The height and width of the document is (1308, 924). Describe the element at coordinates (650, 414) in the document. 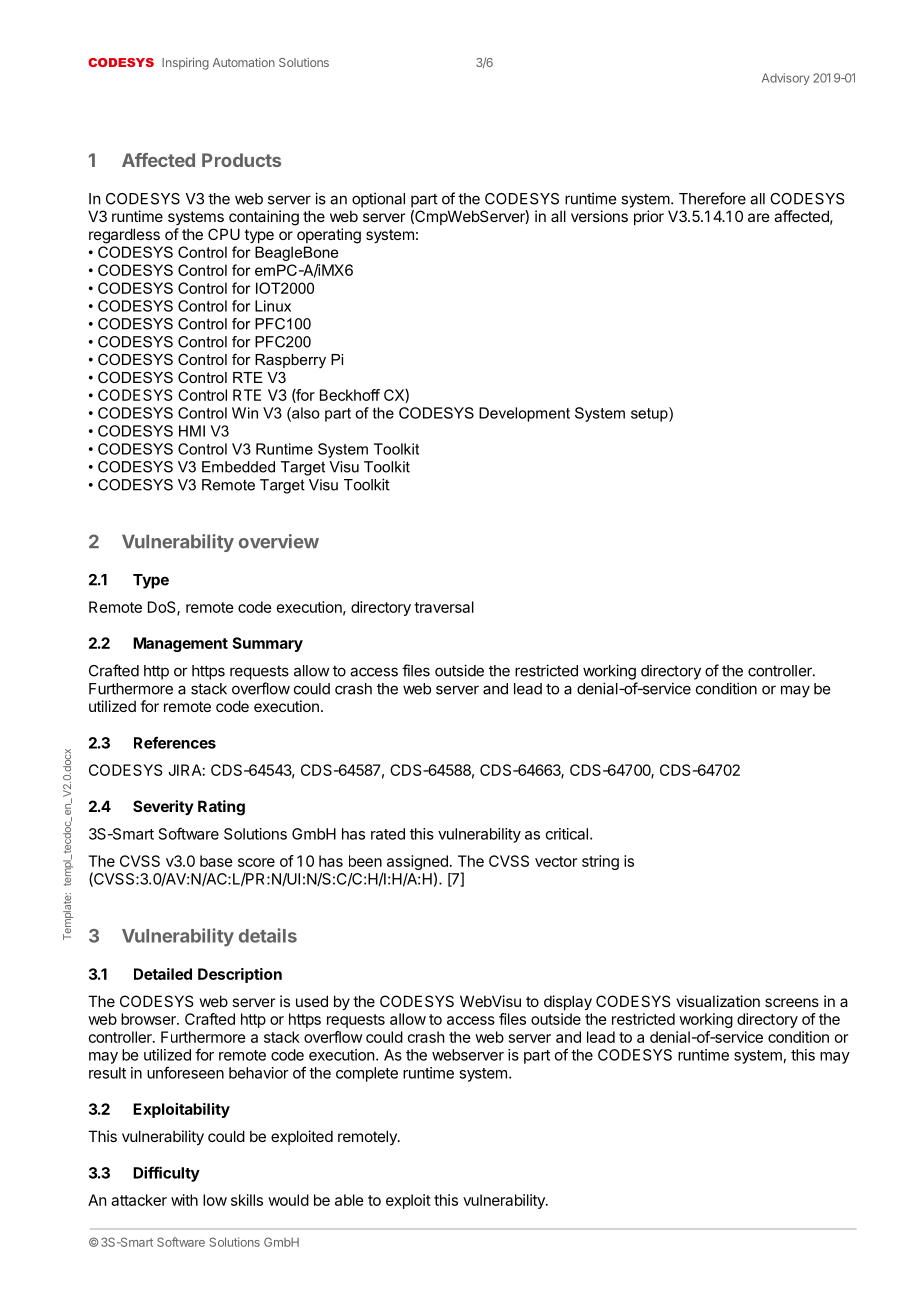

I see `setup` at that location.
